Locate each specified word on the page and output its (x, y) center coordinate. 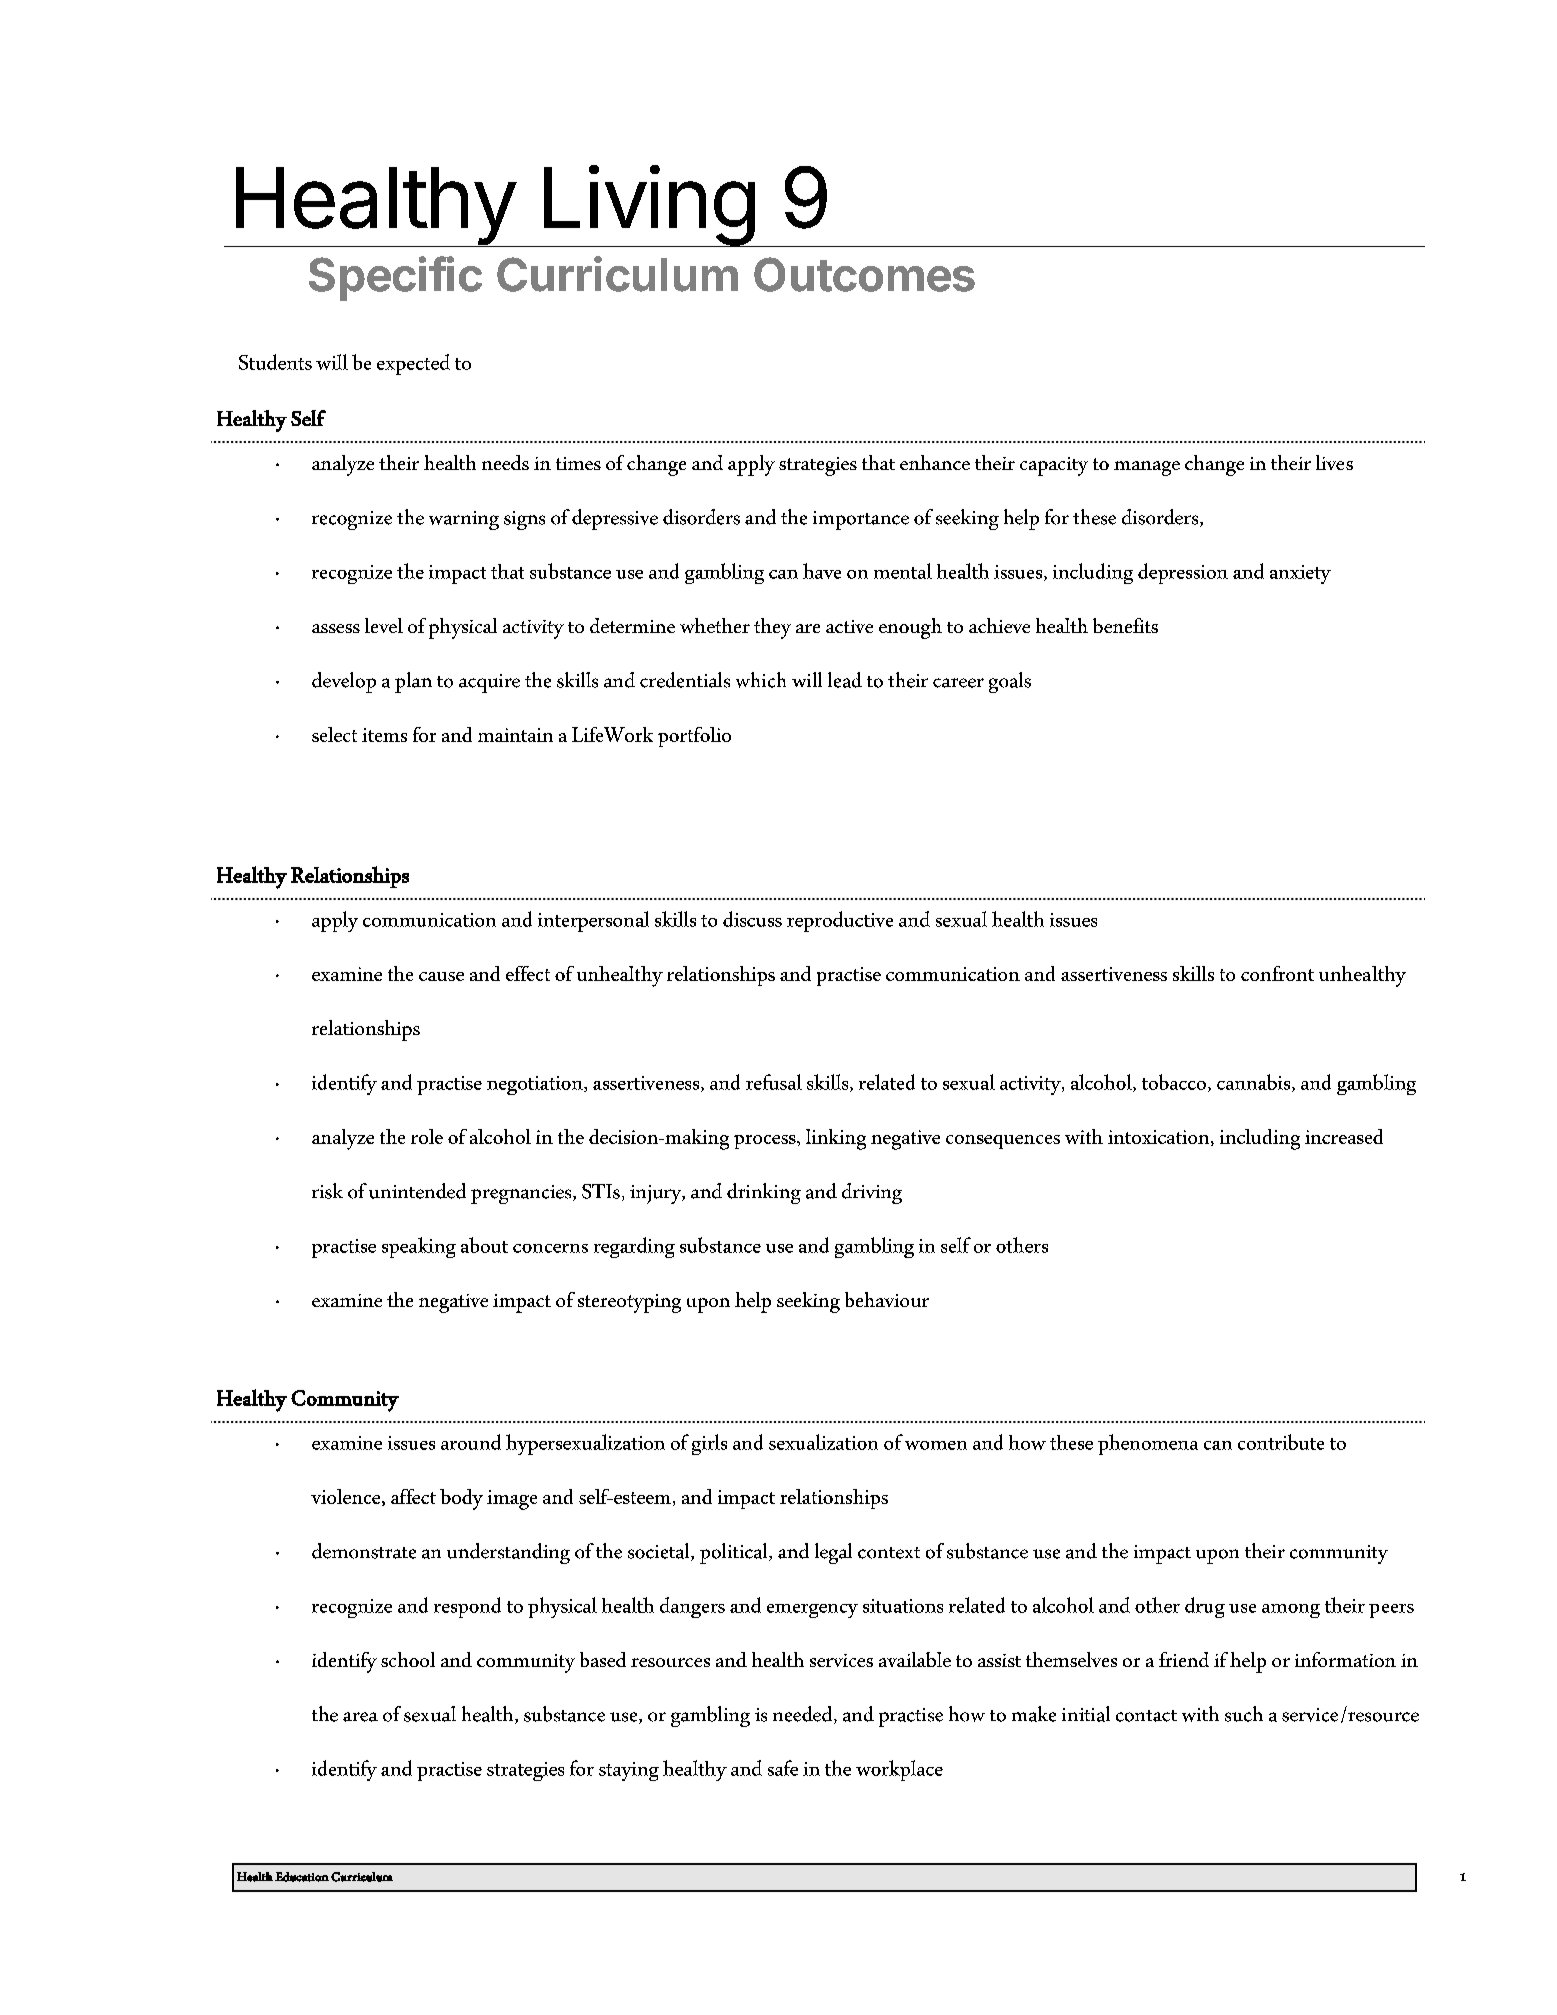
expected (413, 364)
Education (302, 1877)
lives (1334, 462)
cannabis (1255, 1083)
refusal (774, 1082)
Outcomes (864, 274)
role (427, 1136)
